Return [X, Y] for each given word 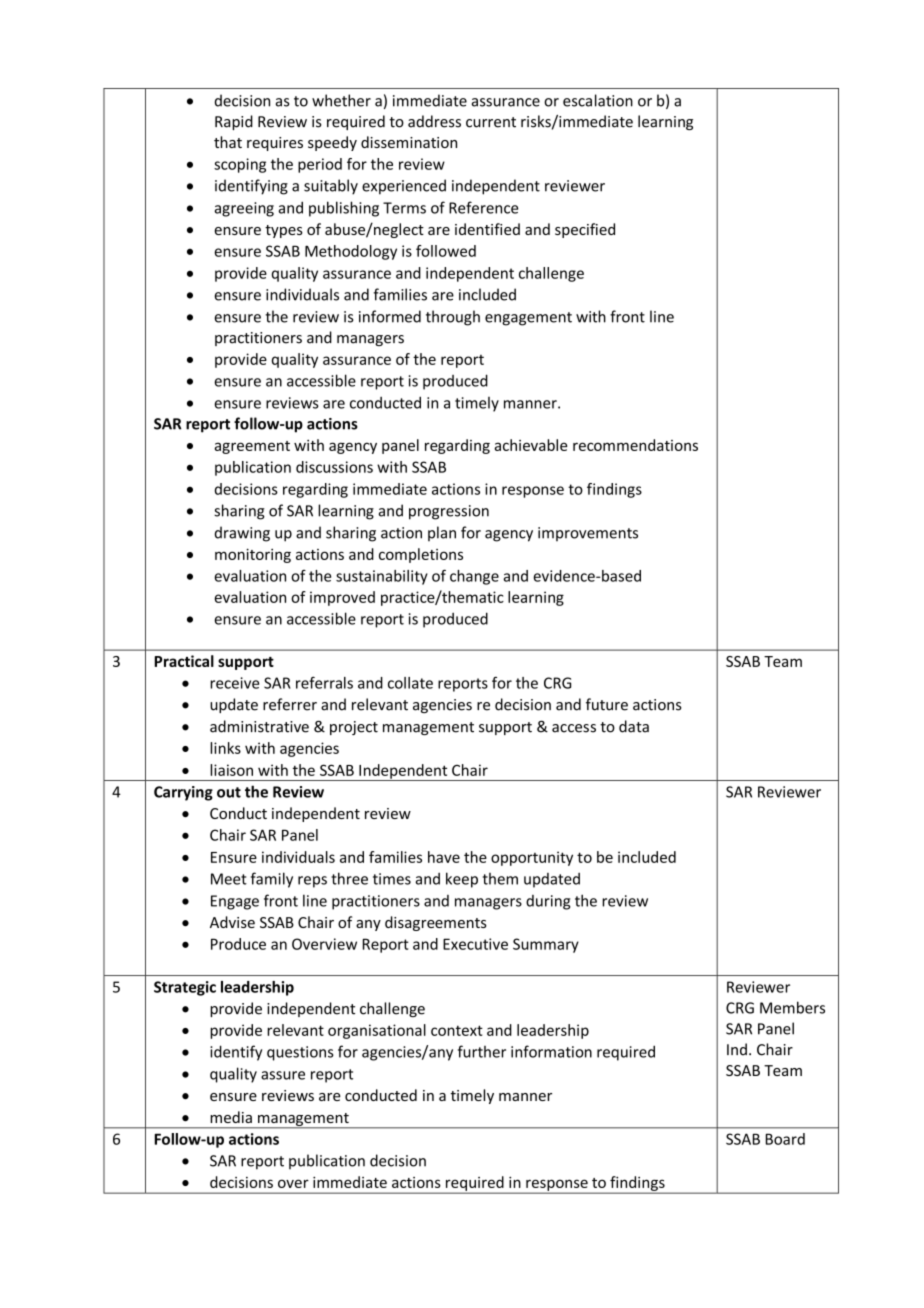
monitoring [253, 555]
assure [283, 1075]
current [491, 122]
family [272, 880]
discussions [334, 467]
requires [275, 144]
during [548, 902]
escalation [598, 100]
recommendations [635, 445]
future [607, 704]
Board [785, 1139]
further [482, 1051]
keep [462, 880]
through [453, 318]
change [474, 577]
